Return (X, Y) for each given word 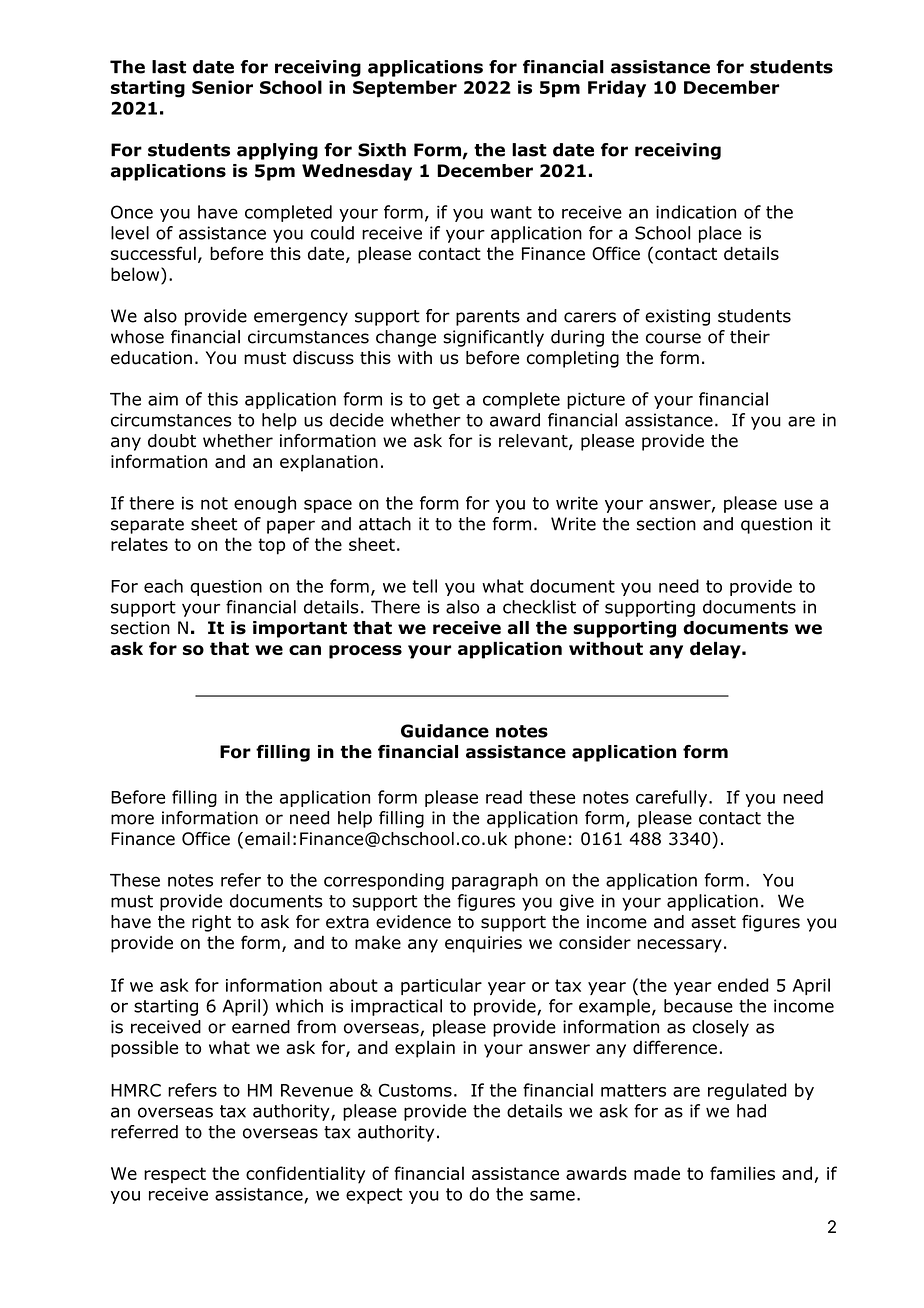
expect (374, 1196)
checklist (539, 607)
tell (424, 586)
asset (713, 922)
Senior (222, 87)
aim (163, 399)
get (446, 401)
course (673, 338)
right (211, 923)
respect (175, 1175)
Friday (617, 89)
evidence (413, 922)
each (163, 586)
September (405, 89)
